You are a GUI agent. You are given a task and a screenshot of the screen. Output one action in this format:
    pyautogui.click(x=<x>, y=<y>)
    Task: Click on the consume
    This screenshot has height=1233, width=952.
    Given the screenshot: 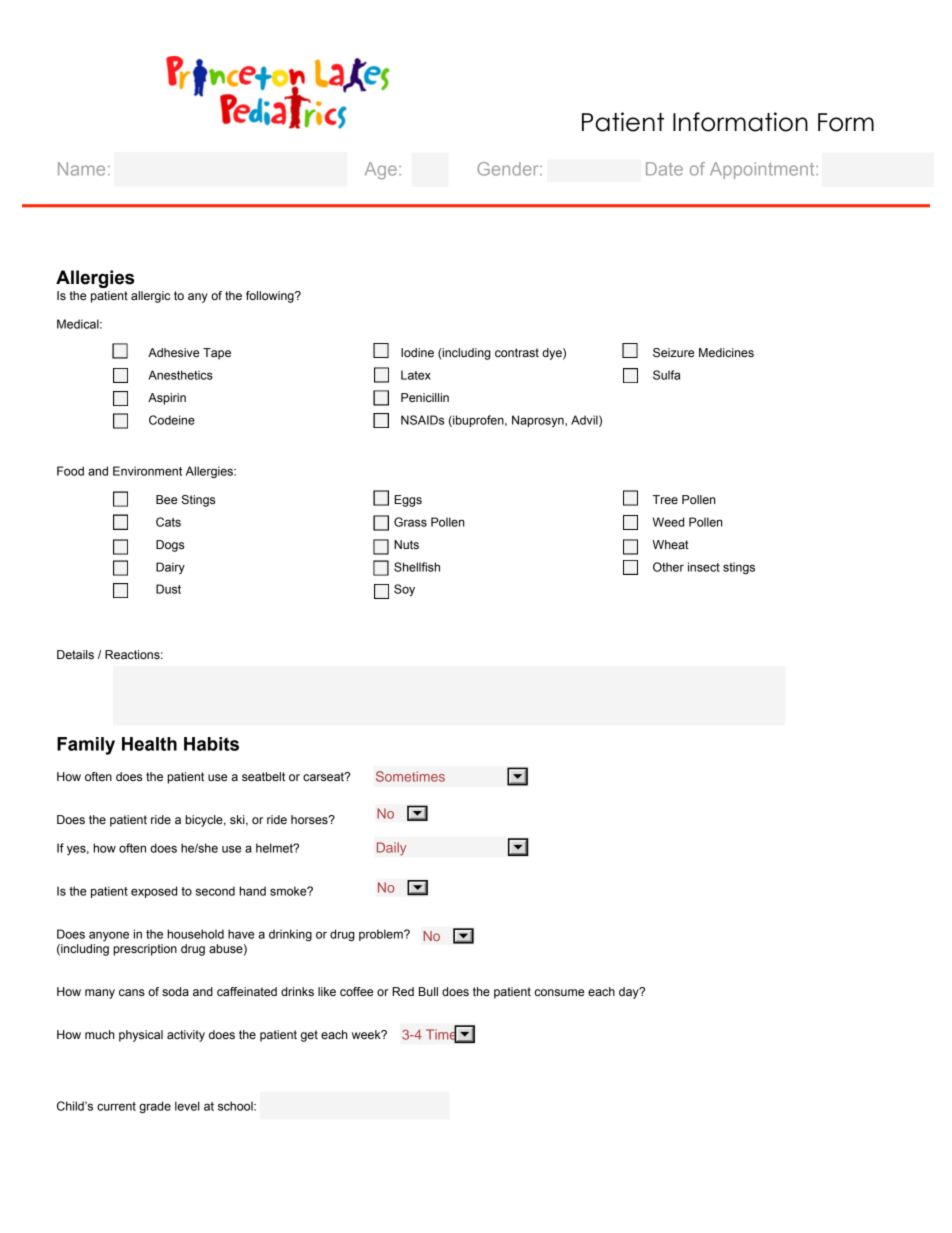 What is the action you would take?
    pyautogui.click(x=559, y=992)
